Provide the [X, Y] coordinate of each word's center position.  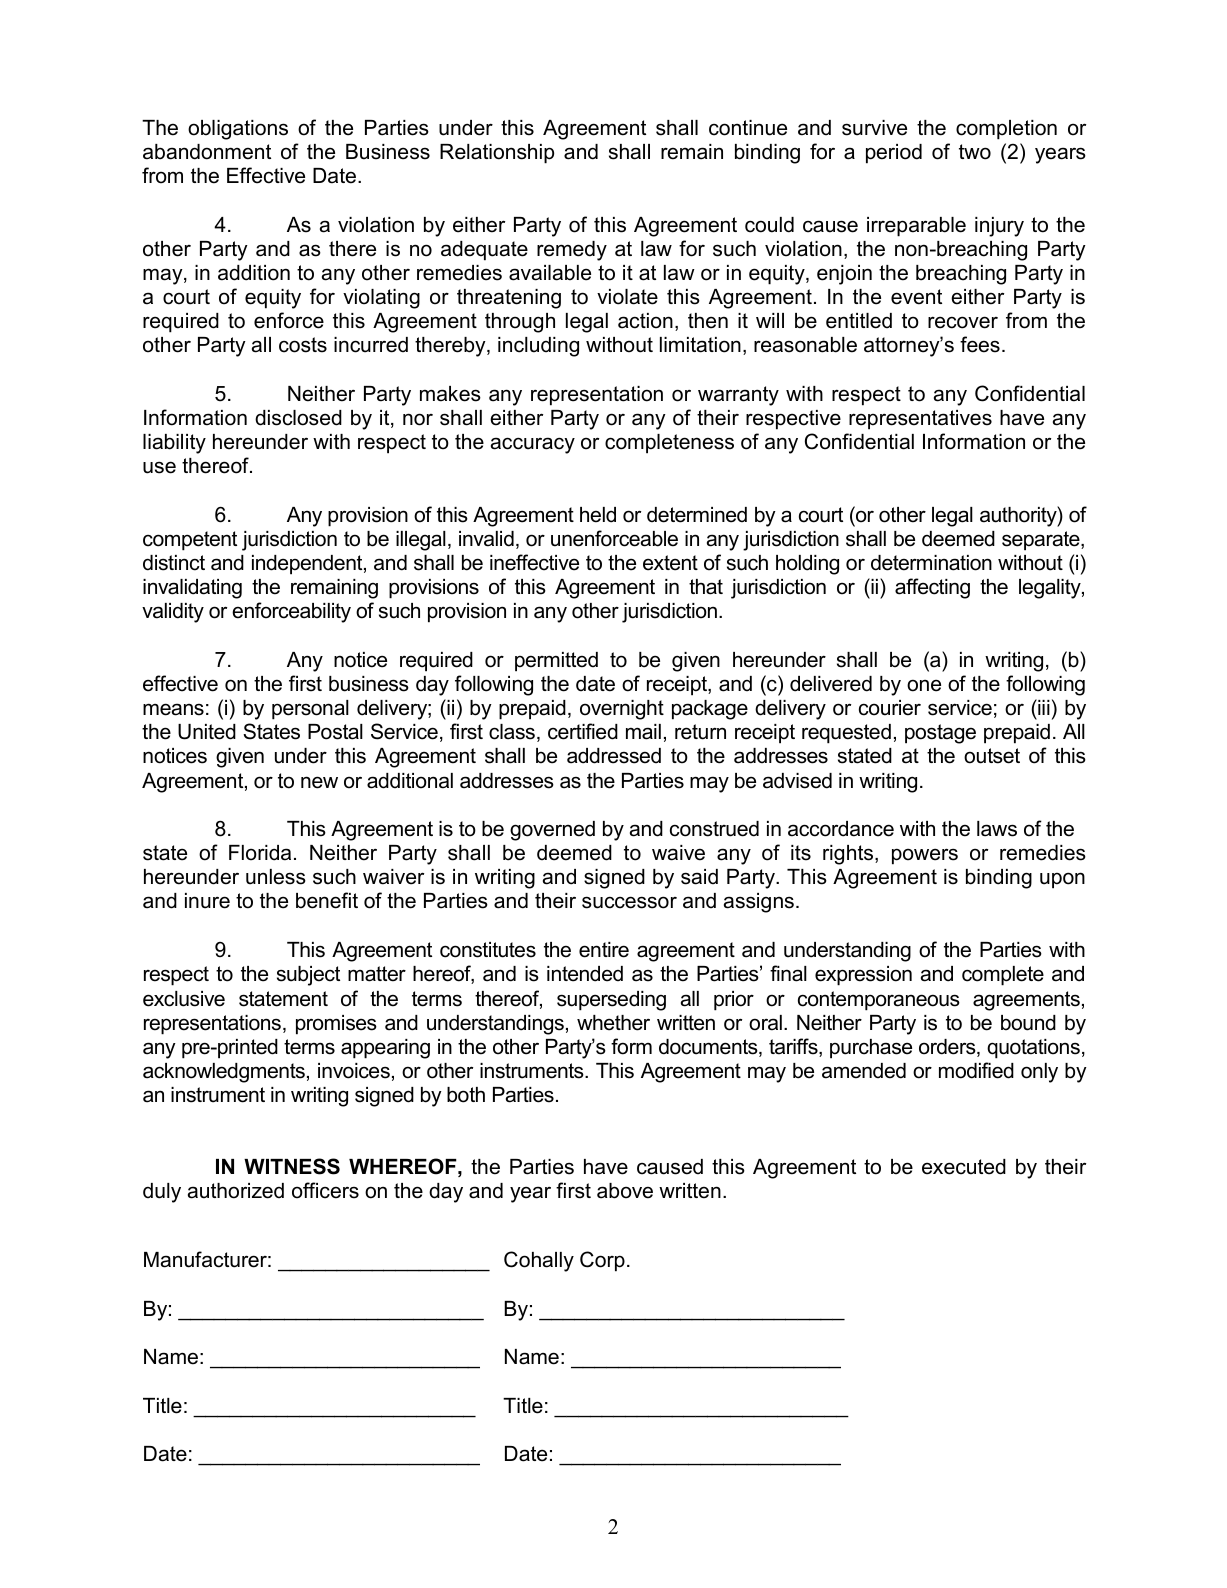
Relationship [497, 154]
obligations [238, 130]
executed [964, 1167]
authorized [236, 1191]
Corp [602, 1261]
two [975, 152]
